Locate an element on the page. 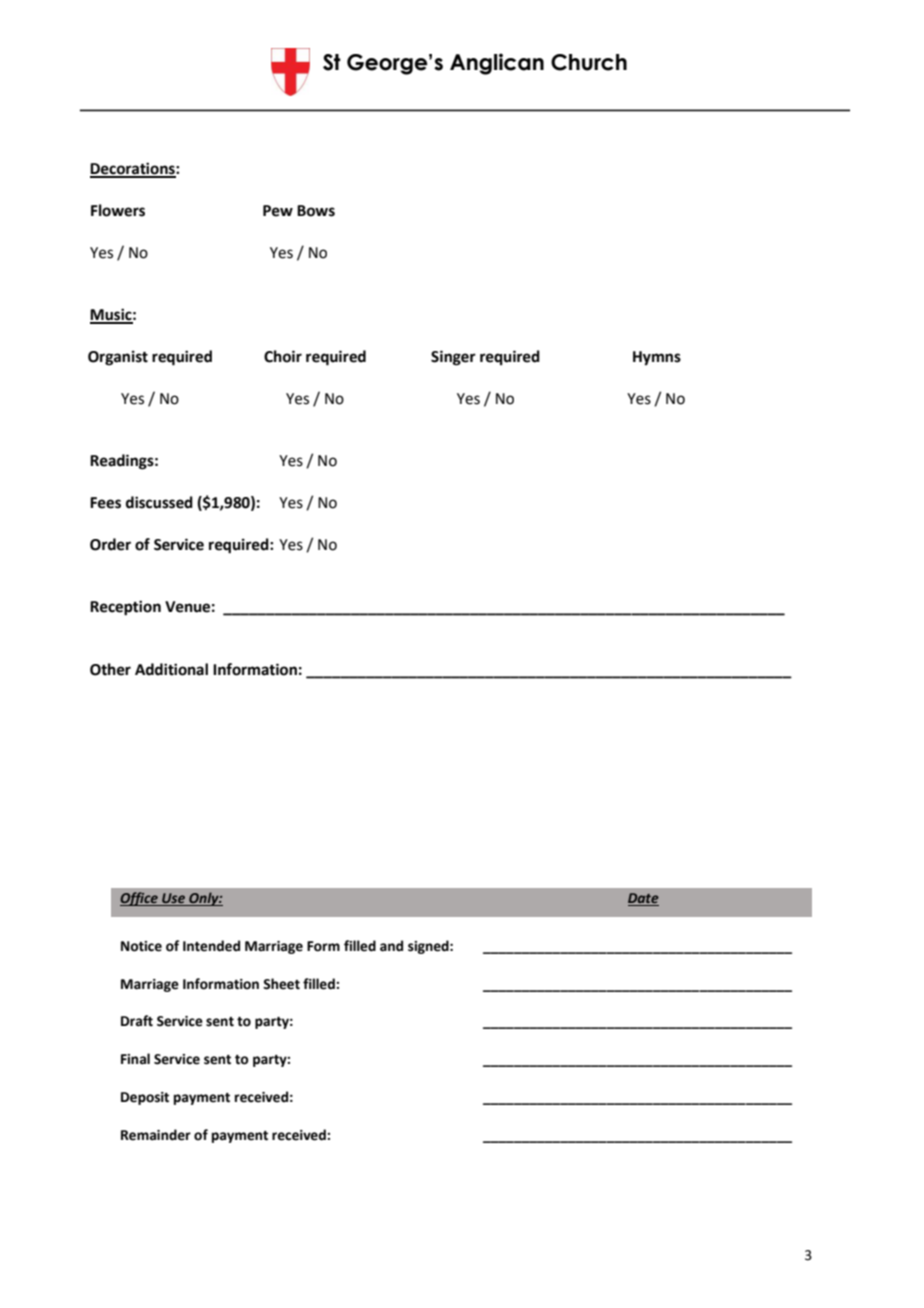 Image resolution: width=924 pixels, height=1308 pixels. Date is located at coordinates (643, 899).
